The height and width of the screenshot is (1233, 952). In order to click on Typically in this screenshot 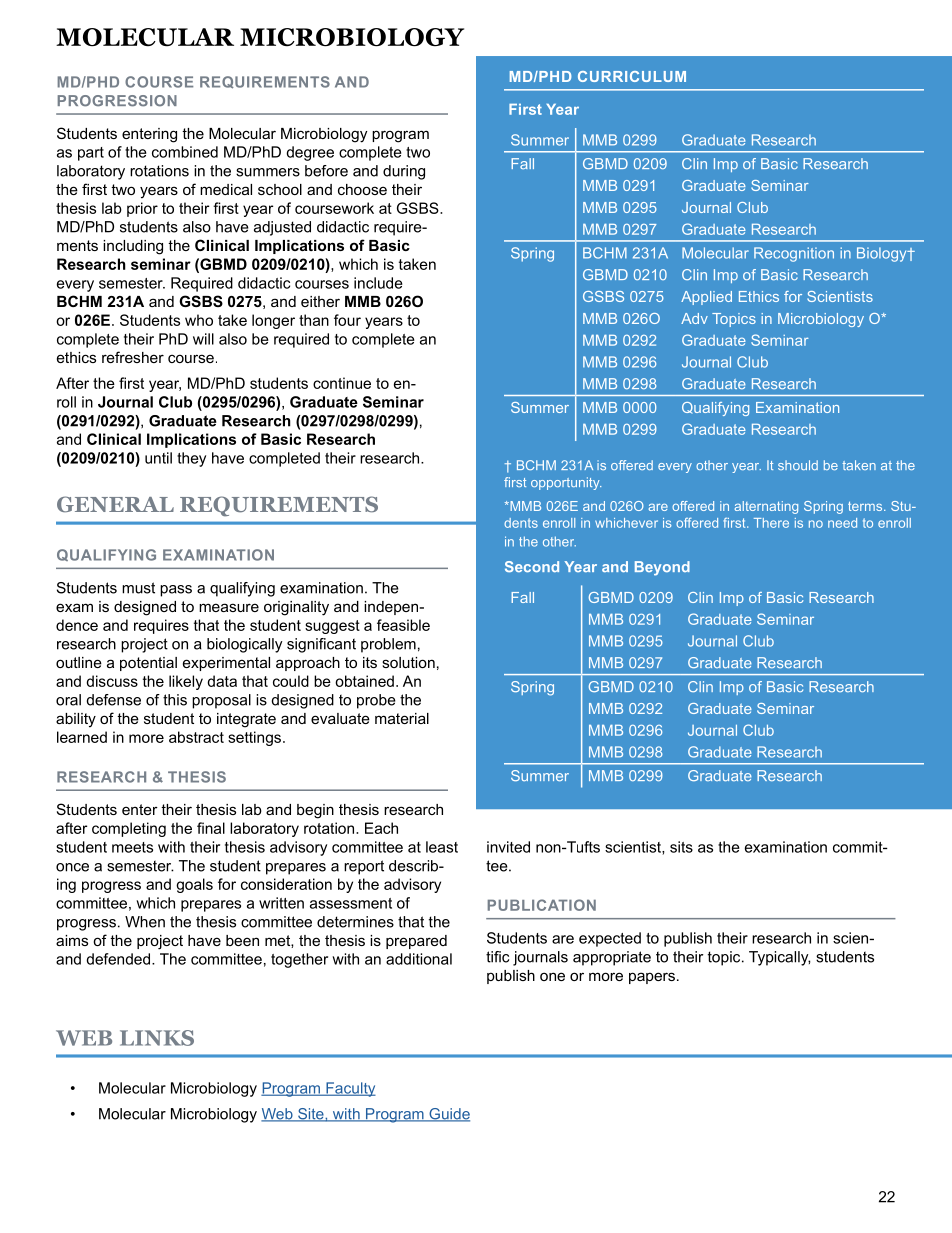, I will do `click(779, 958)`.
